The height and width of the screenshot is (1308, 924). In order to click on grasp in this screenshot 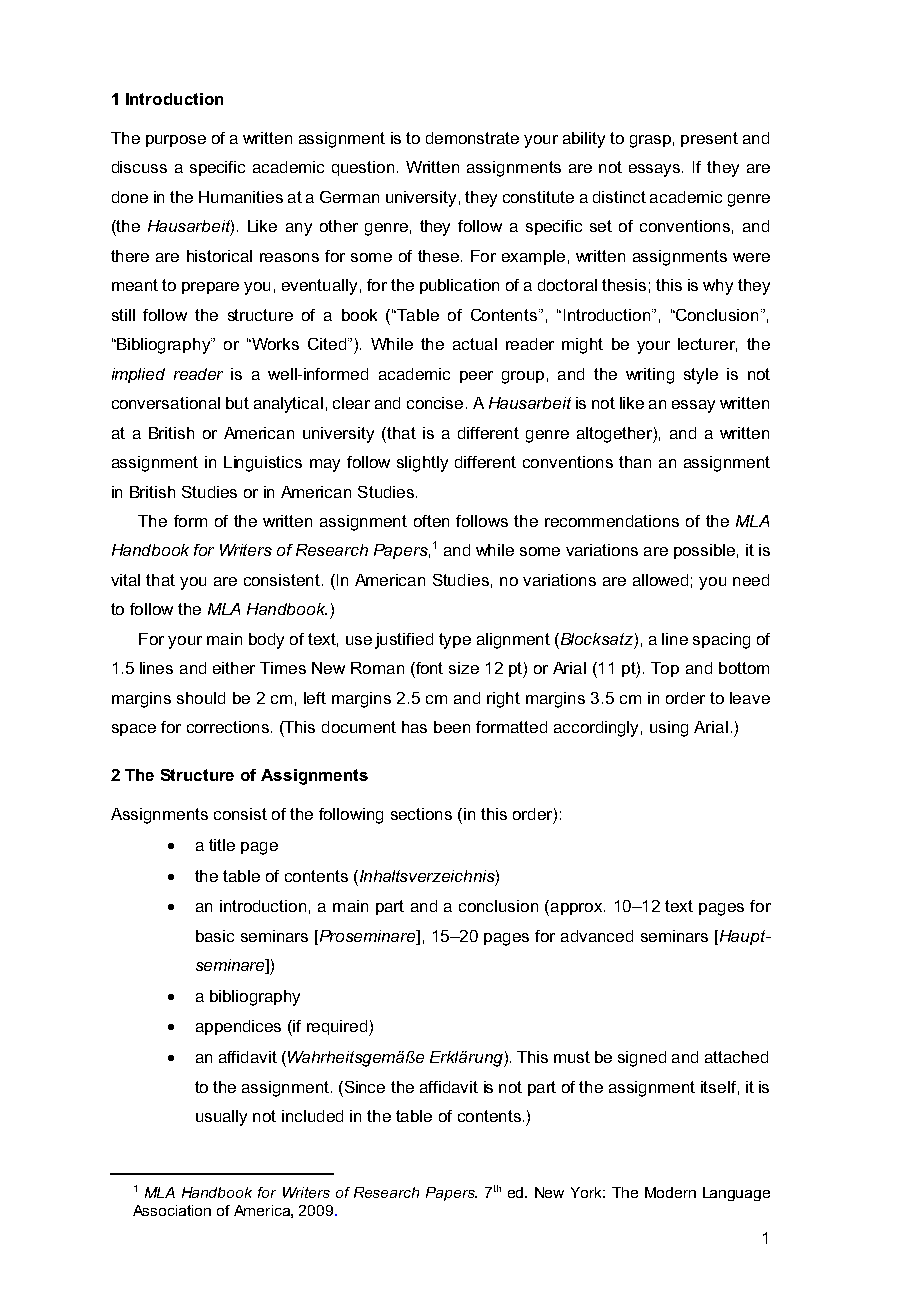, I will do `click(650, 141)`.
